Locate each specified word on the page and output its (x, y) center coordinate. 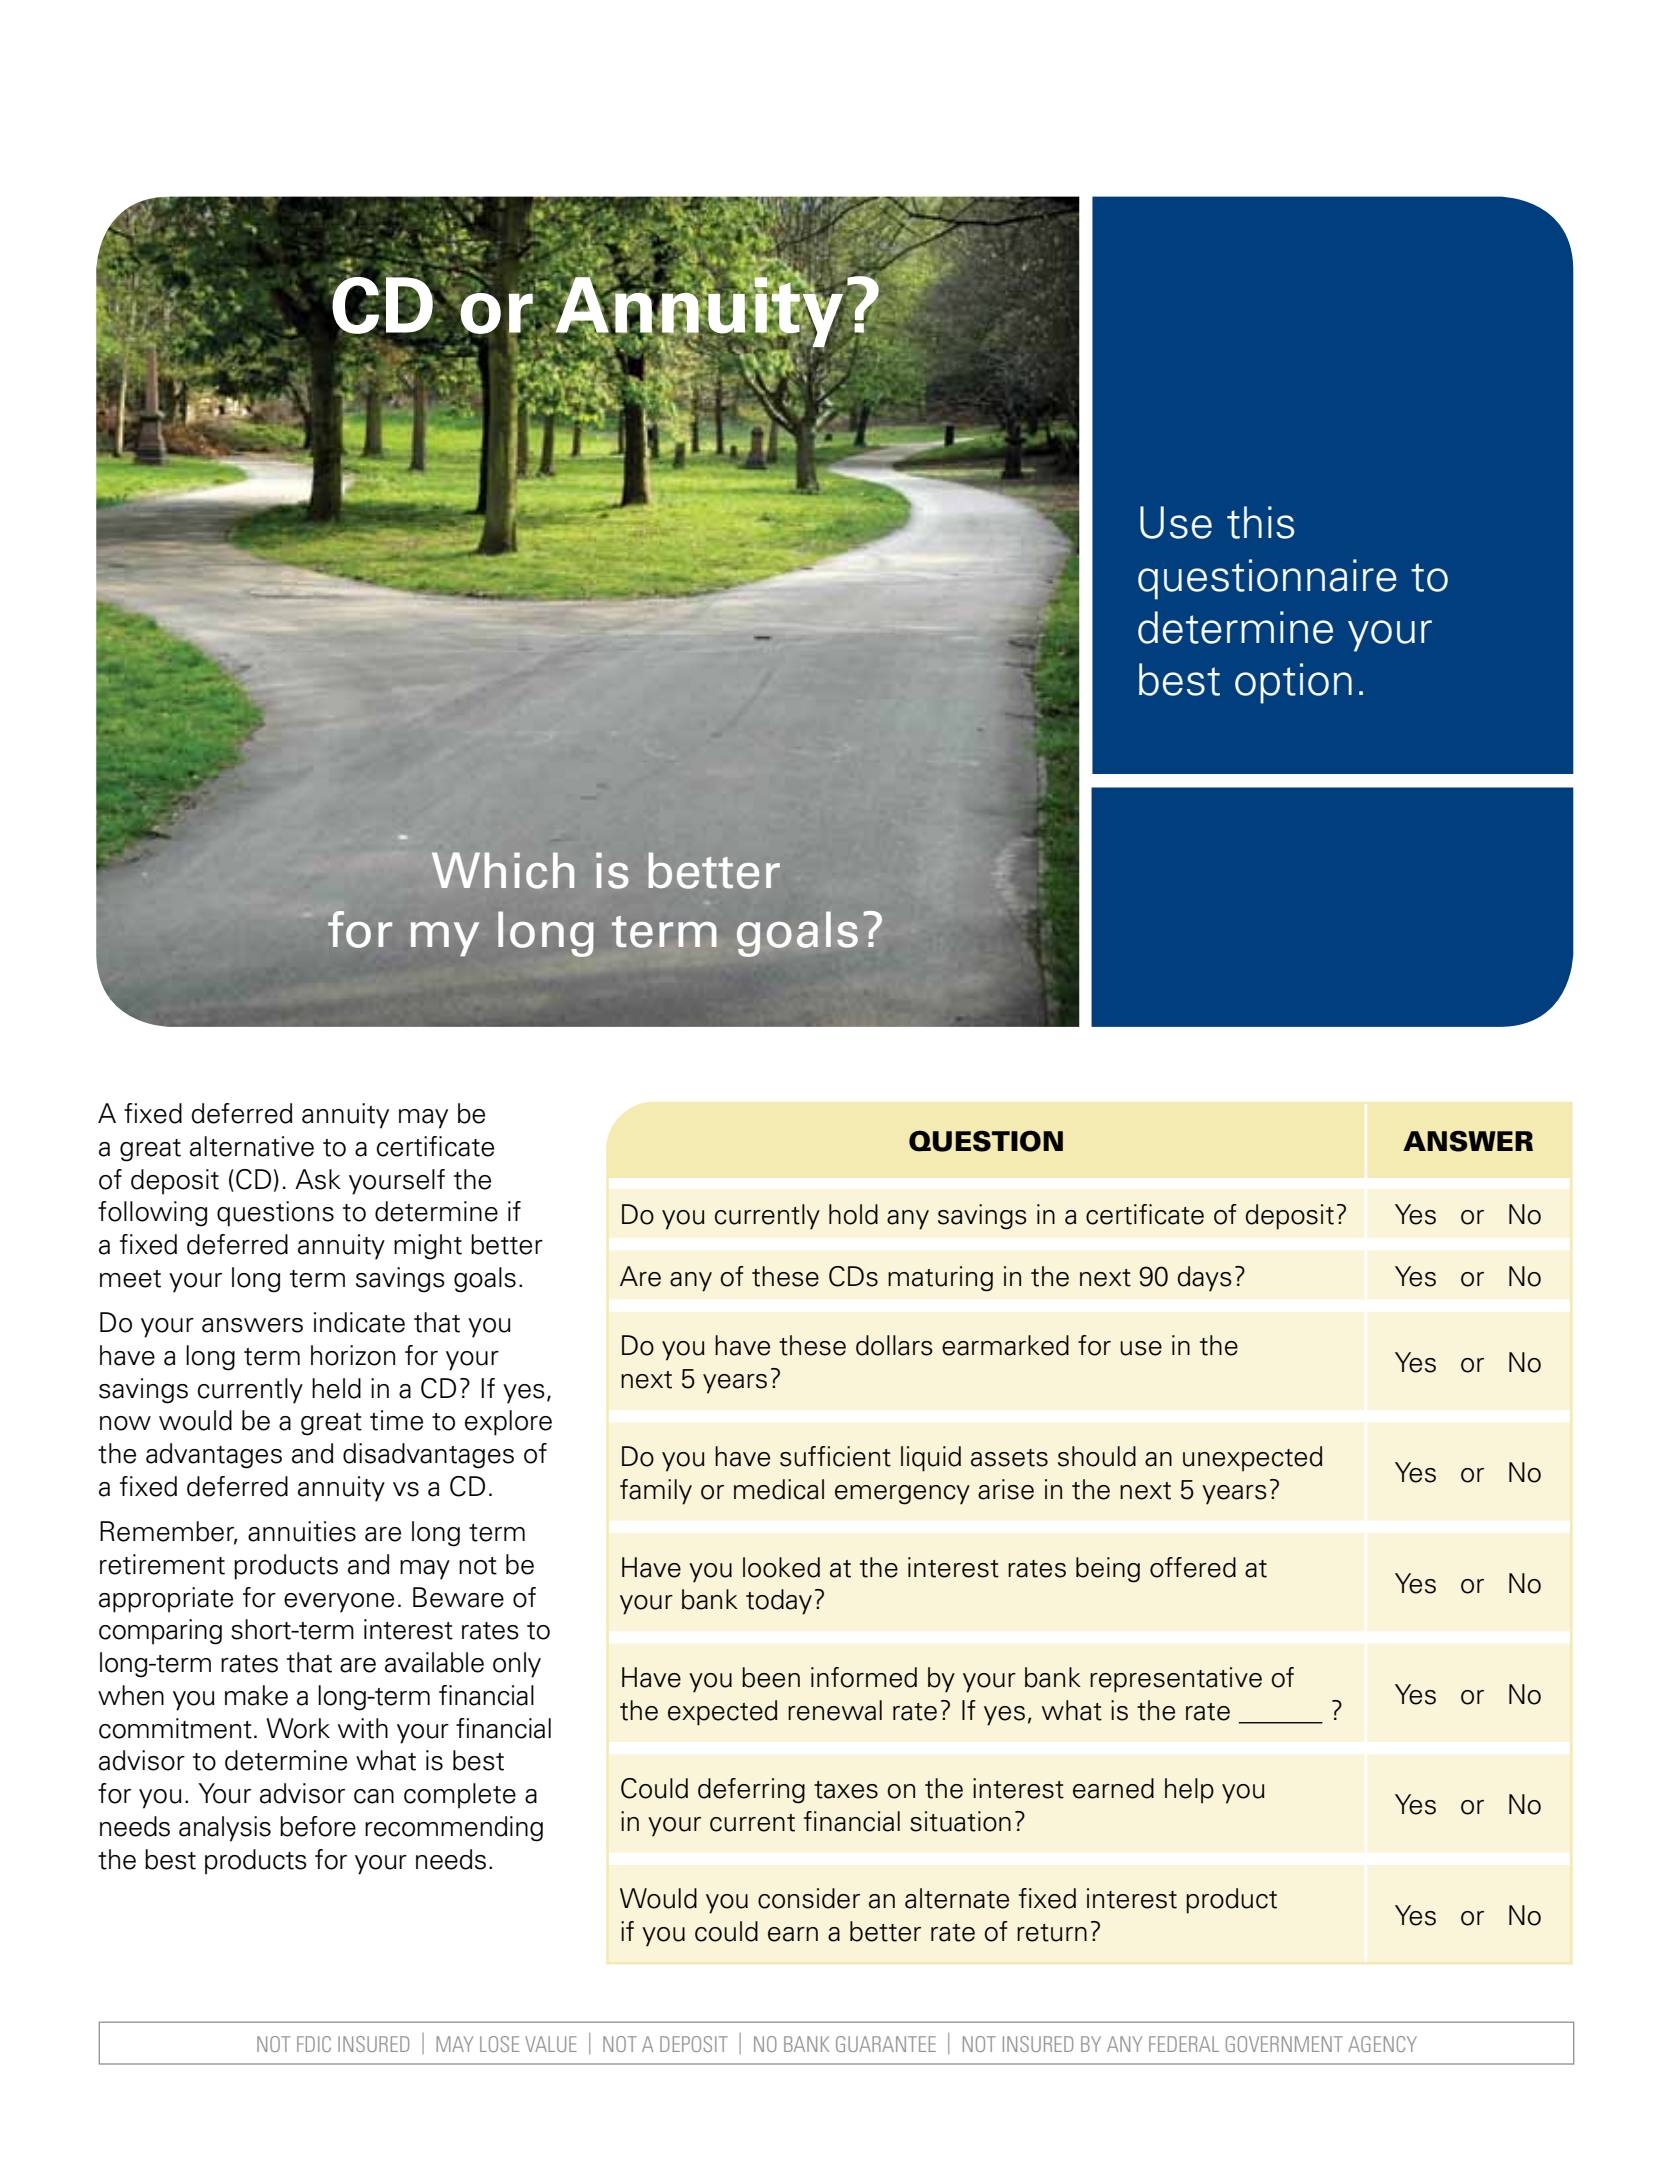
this (1260, 522)
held (336, 1388)
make (256, 1695)
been (771, 1677)
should (1097, 1456)
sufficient (835, 1456)
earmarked (1005, 1345)
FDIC (314, 2044)
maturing (940, 1279)
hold (853, 1214)
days (1205, 1279)
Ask (318, 1179)
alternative (252, 1146)
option (1293, 683)
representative (1176, 1680)
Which (503, 870)
